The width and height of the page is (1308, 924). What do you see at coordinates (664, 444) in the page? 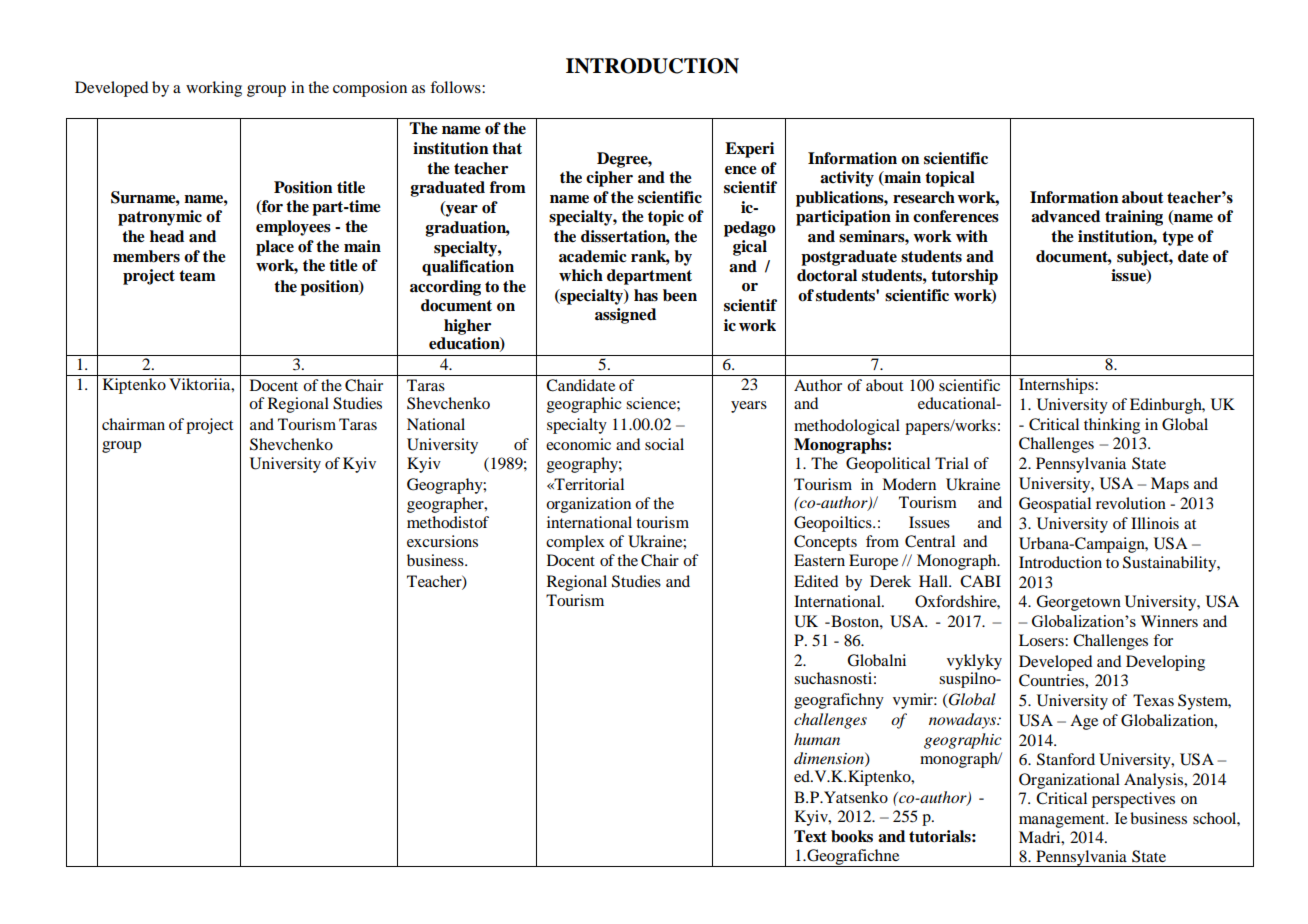
I see `social` at bounding box center [664, 444].
